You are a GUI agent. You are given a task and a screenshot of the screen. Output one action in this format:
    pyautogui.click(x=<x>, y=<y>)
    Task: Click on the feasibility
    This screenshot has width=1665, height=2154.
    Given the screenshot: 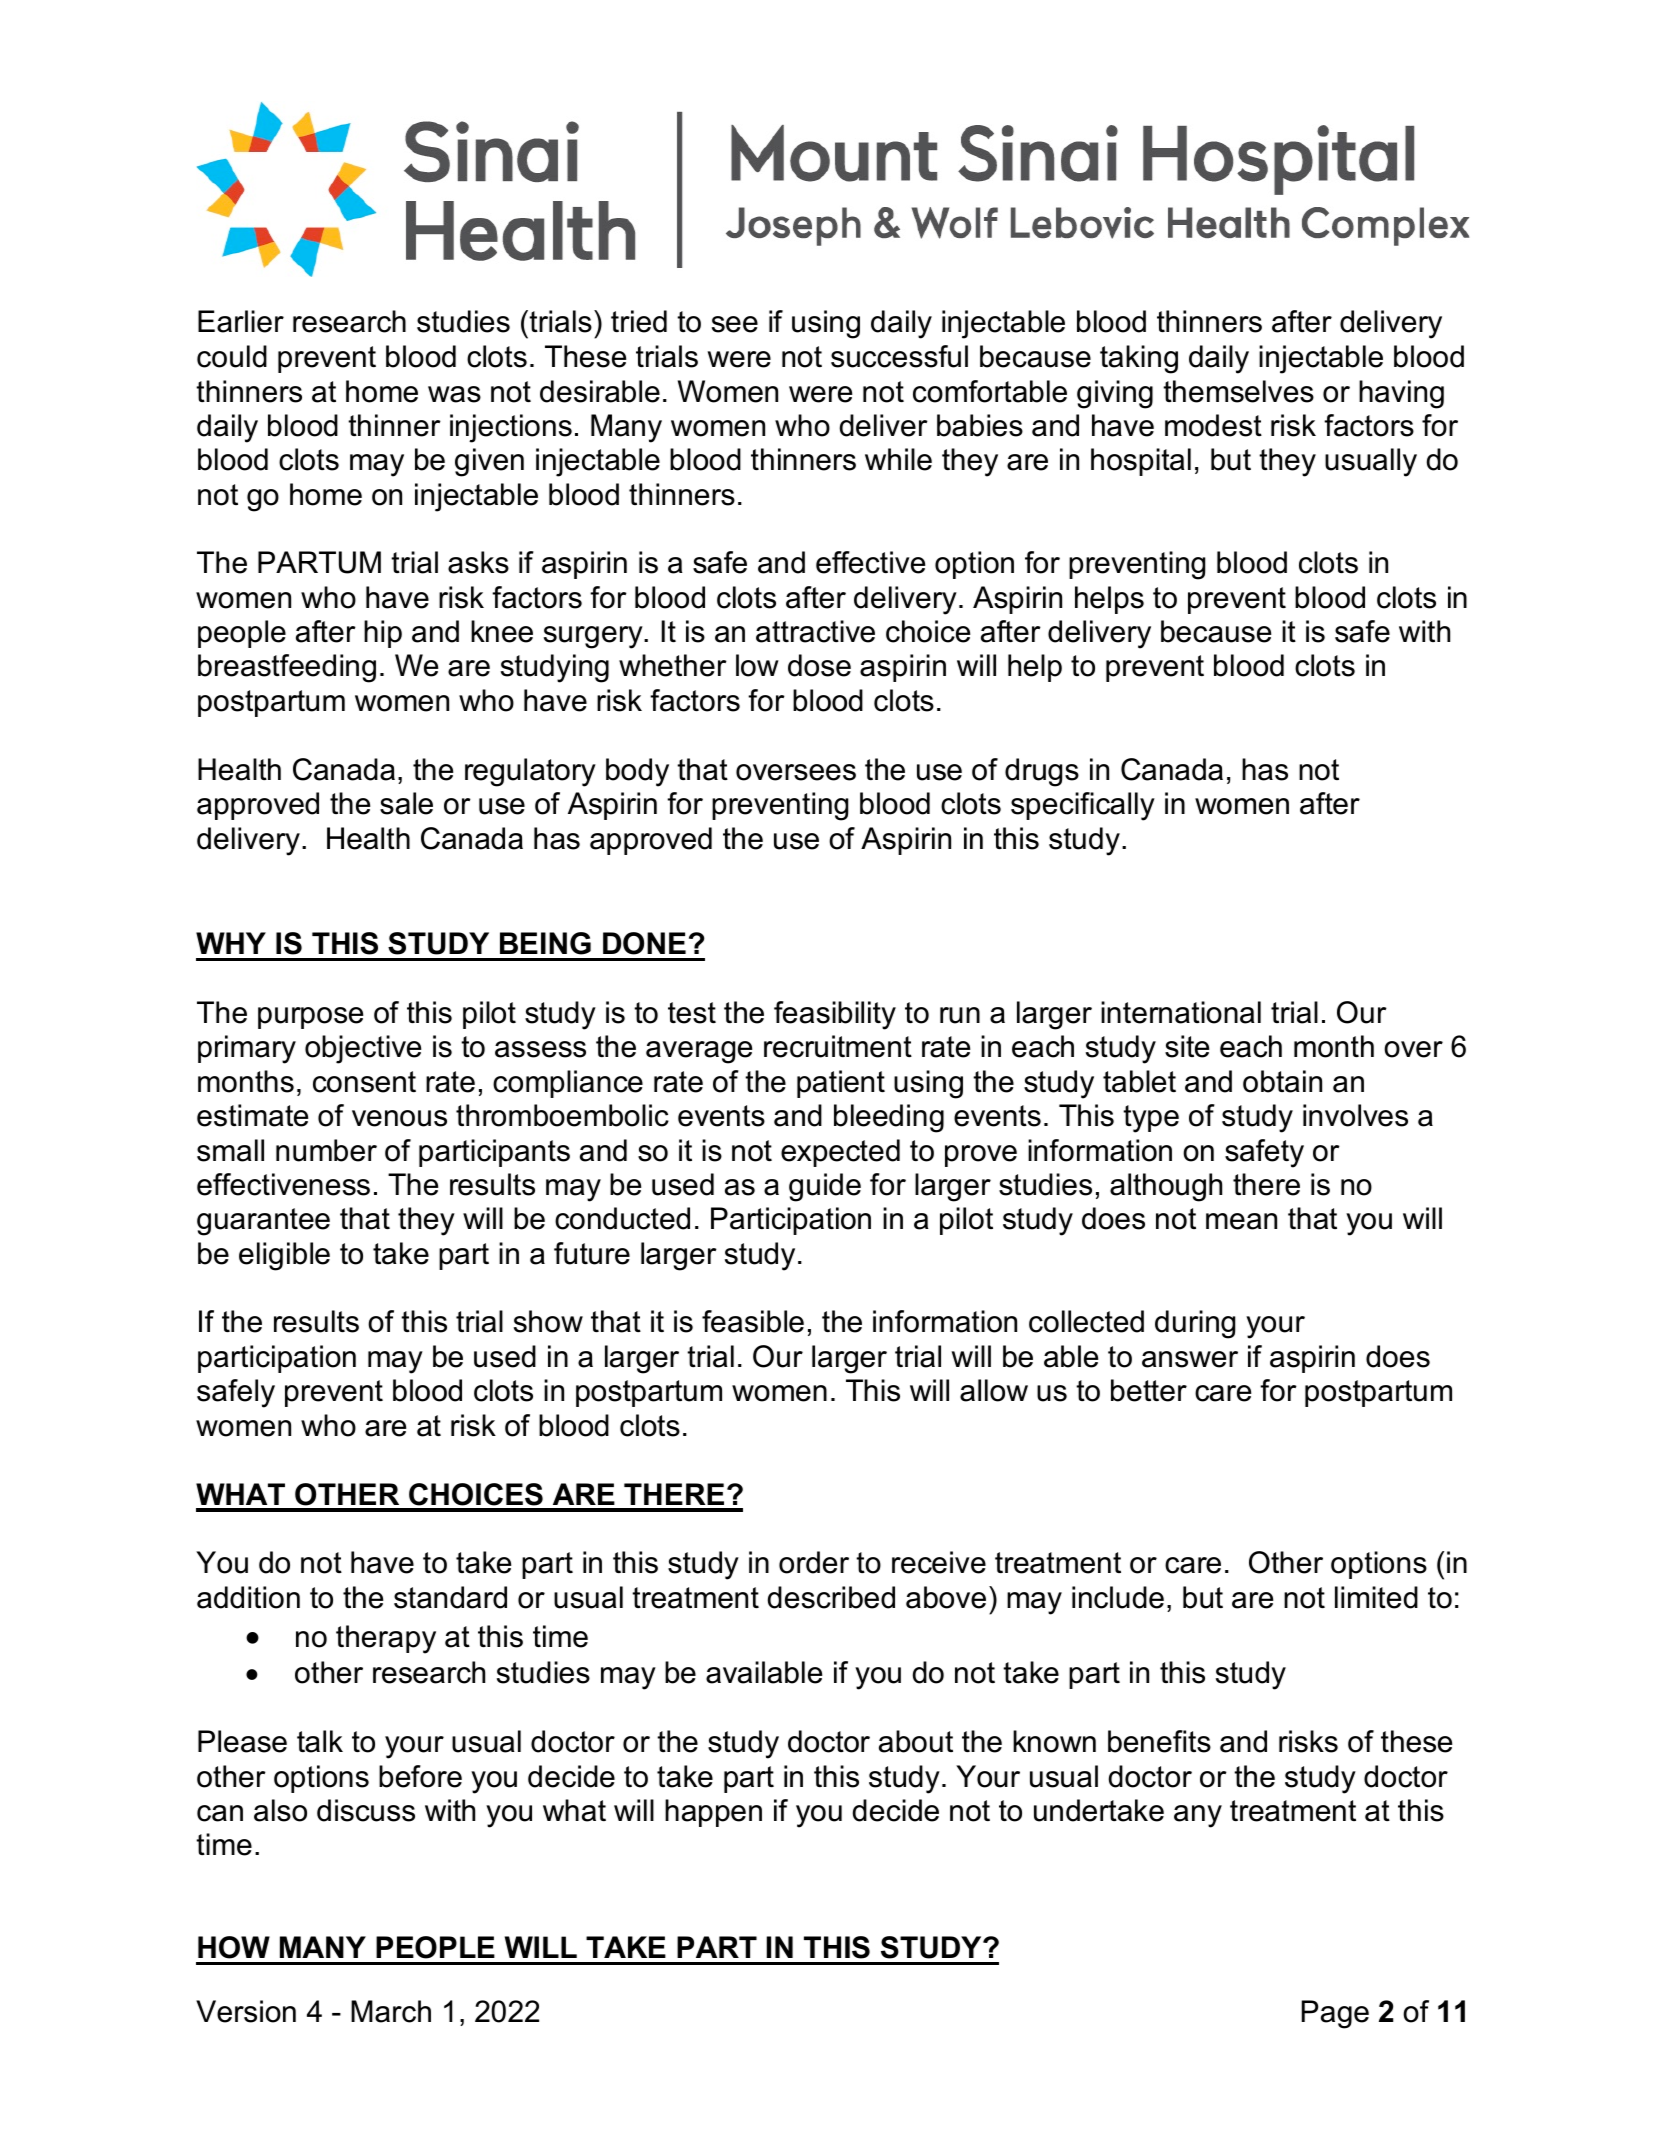 What is the action you would take?
    pyautogui.click(x=835, y=1015)
